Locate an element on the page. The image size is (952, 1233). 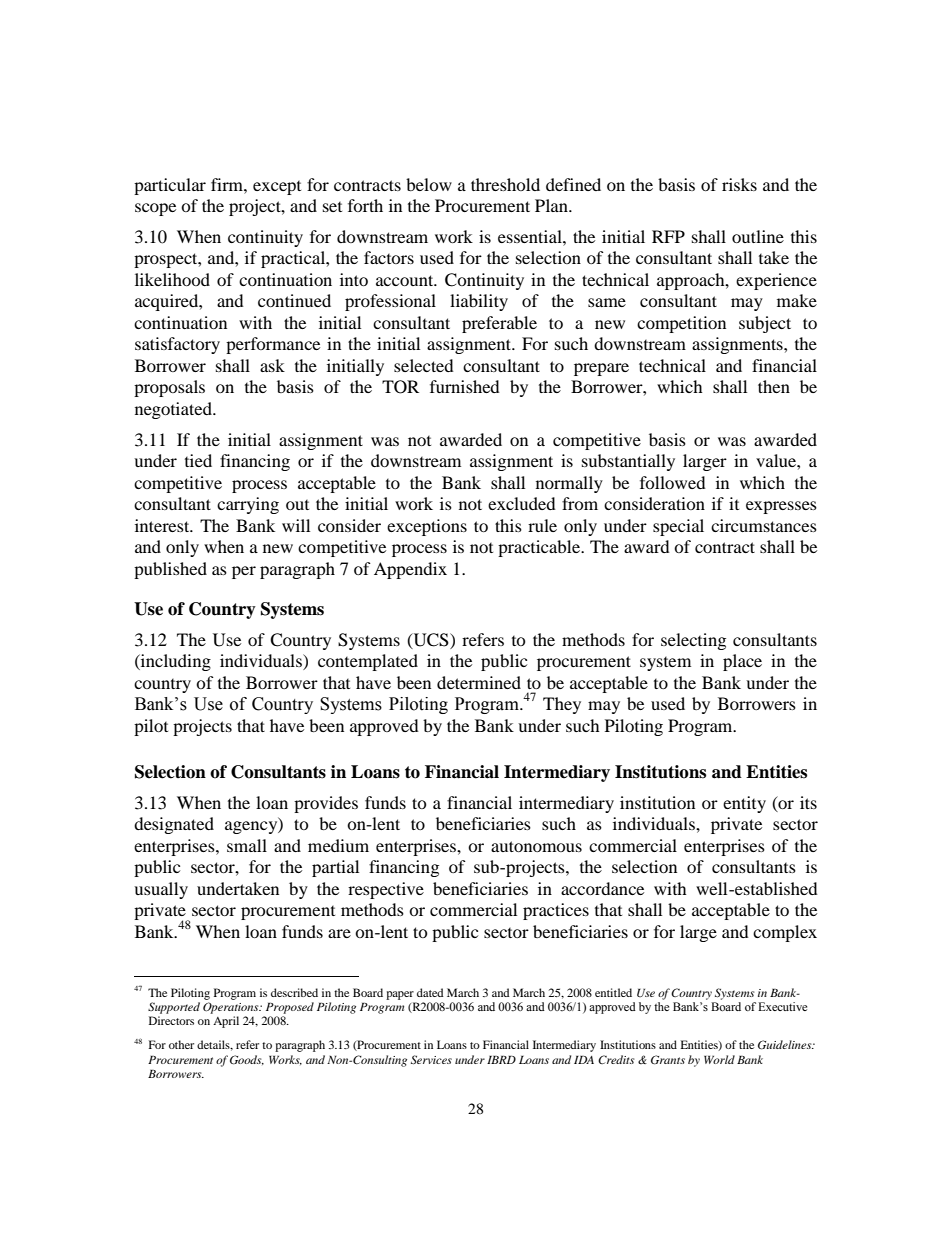
Services is located at coordinates (431, 1059).
